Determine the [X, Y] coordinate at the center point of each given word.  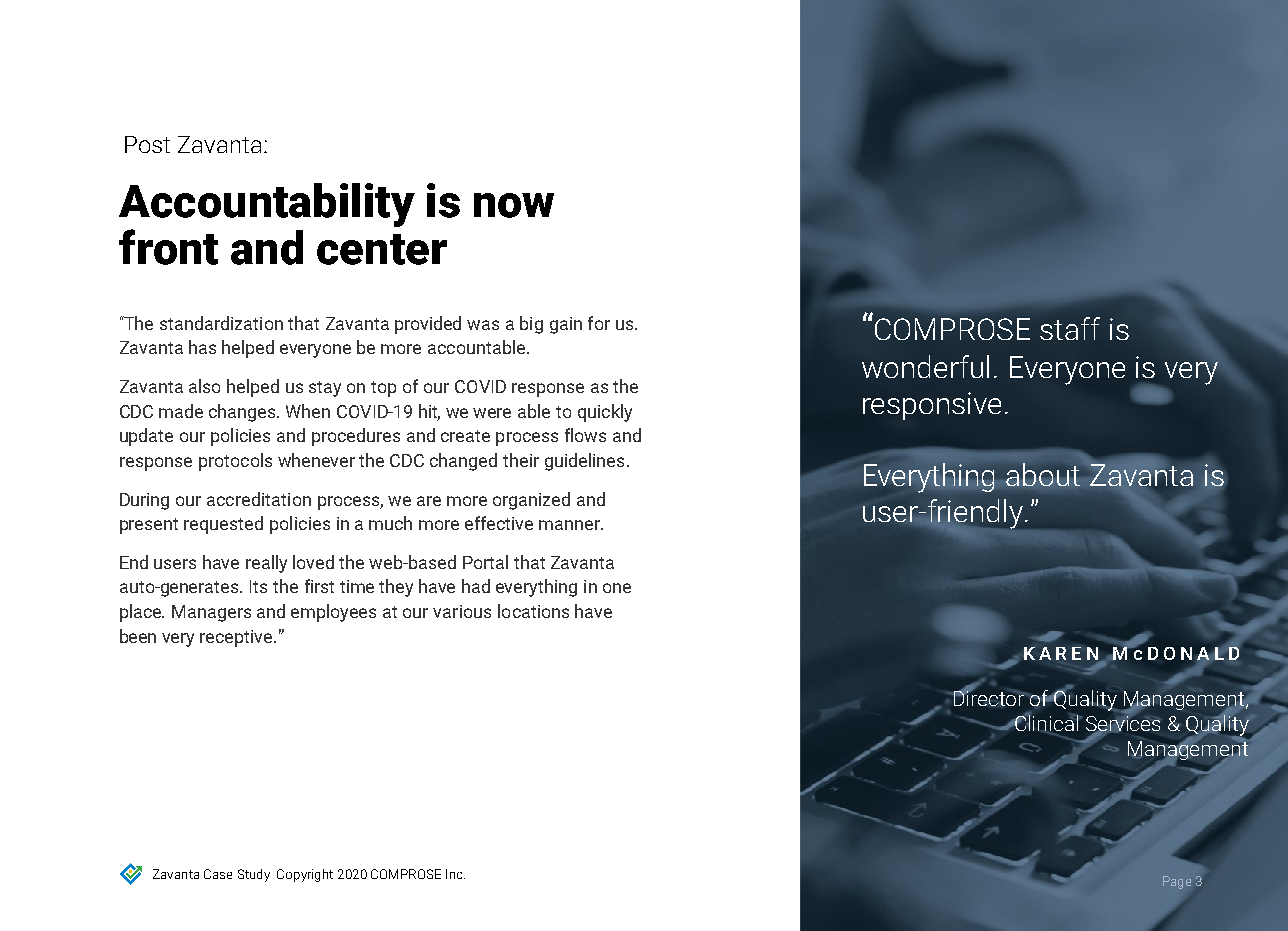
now [514, 205]
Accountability [267, 205]
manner [570, 525]
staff [1070, 328]
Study [254, 875]
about [1043, 474]
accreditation [259, 499]
